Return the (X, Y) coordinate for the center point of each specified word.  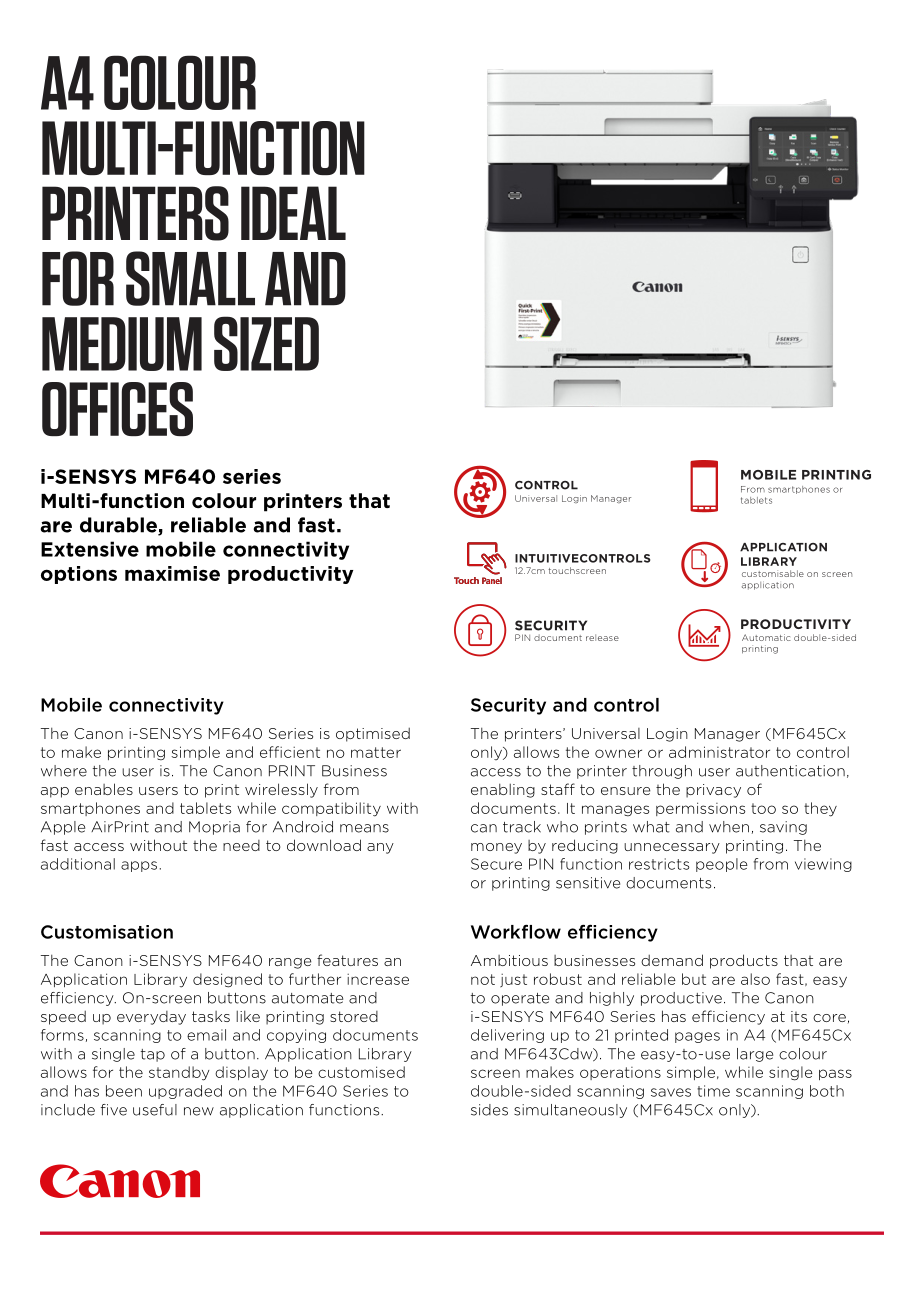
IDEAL (293, 213)
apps (139, 866)
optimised (373, 735)
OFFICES (117, 409)
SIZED (266, 343)
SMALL (190, 278)
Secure (496, 864)
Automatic (766, 637)
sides (489, 1110)
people (722, 865)
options (79, 575)
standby (179, 1073)
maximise (172, 573)
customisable (773, 573)
